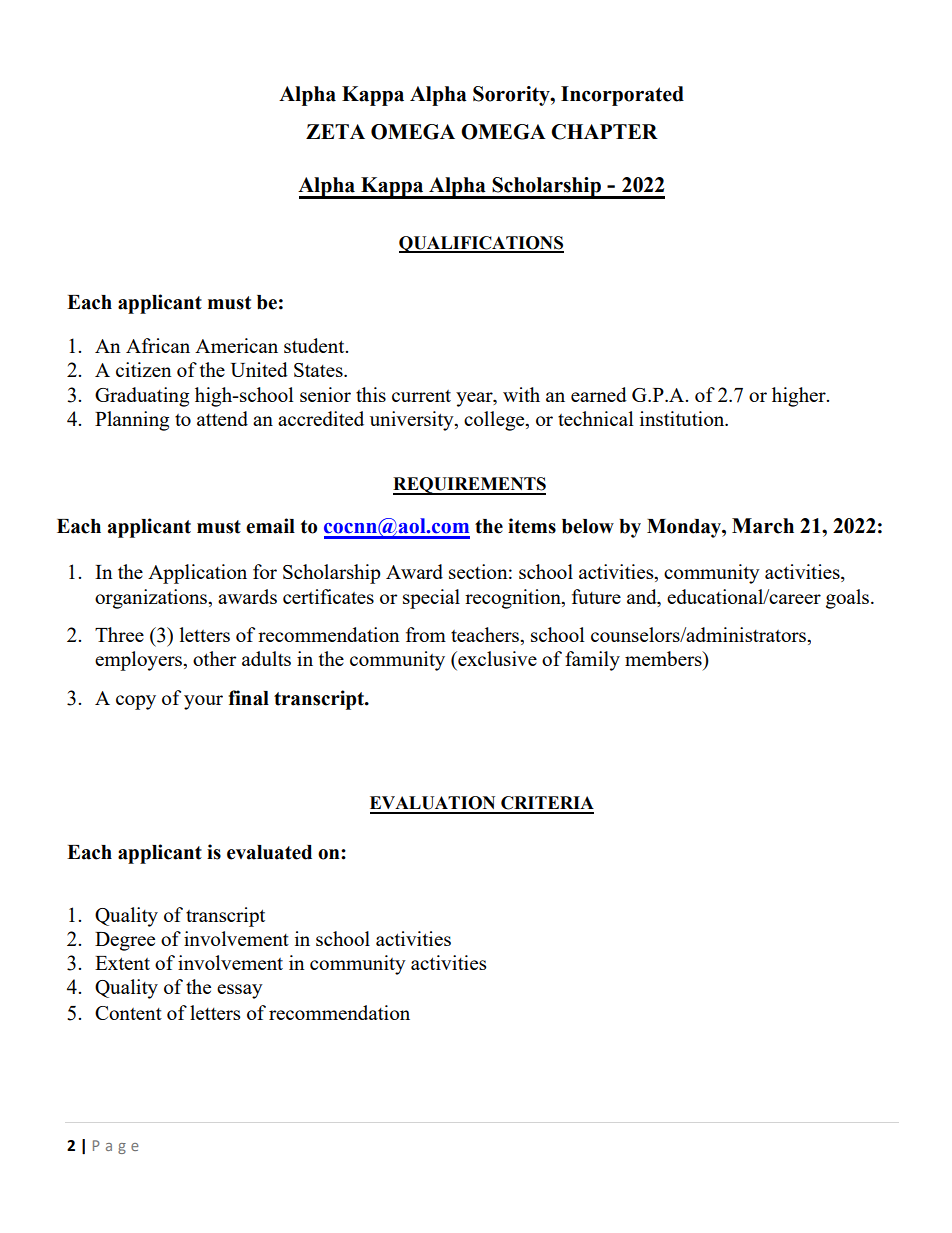 The height and width of the screenshot is (1233, 952). I want to click on exclusive, so click(496, 658).
